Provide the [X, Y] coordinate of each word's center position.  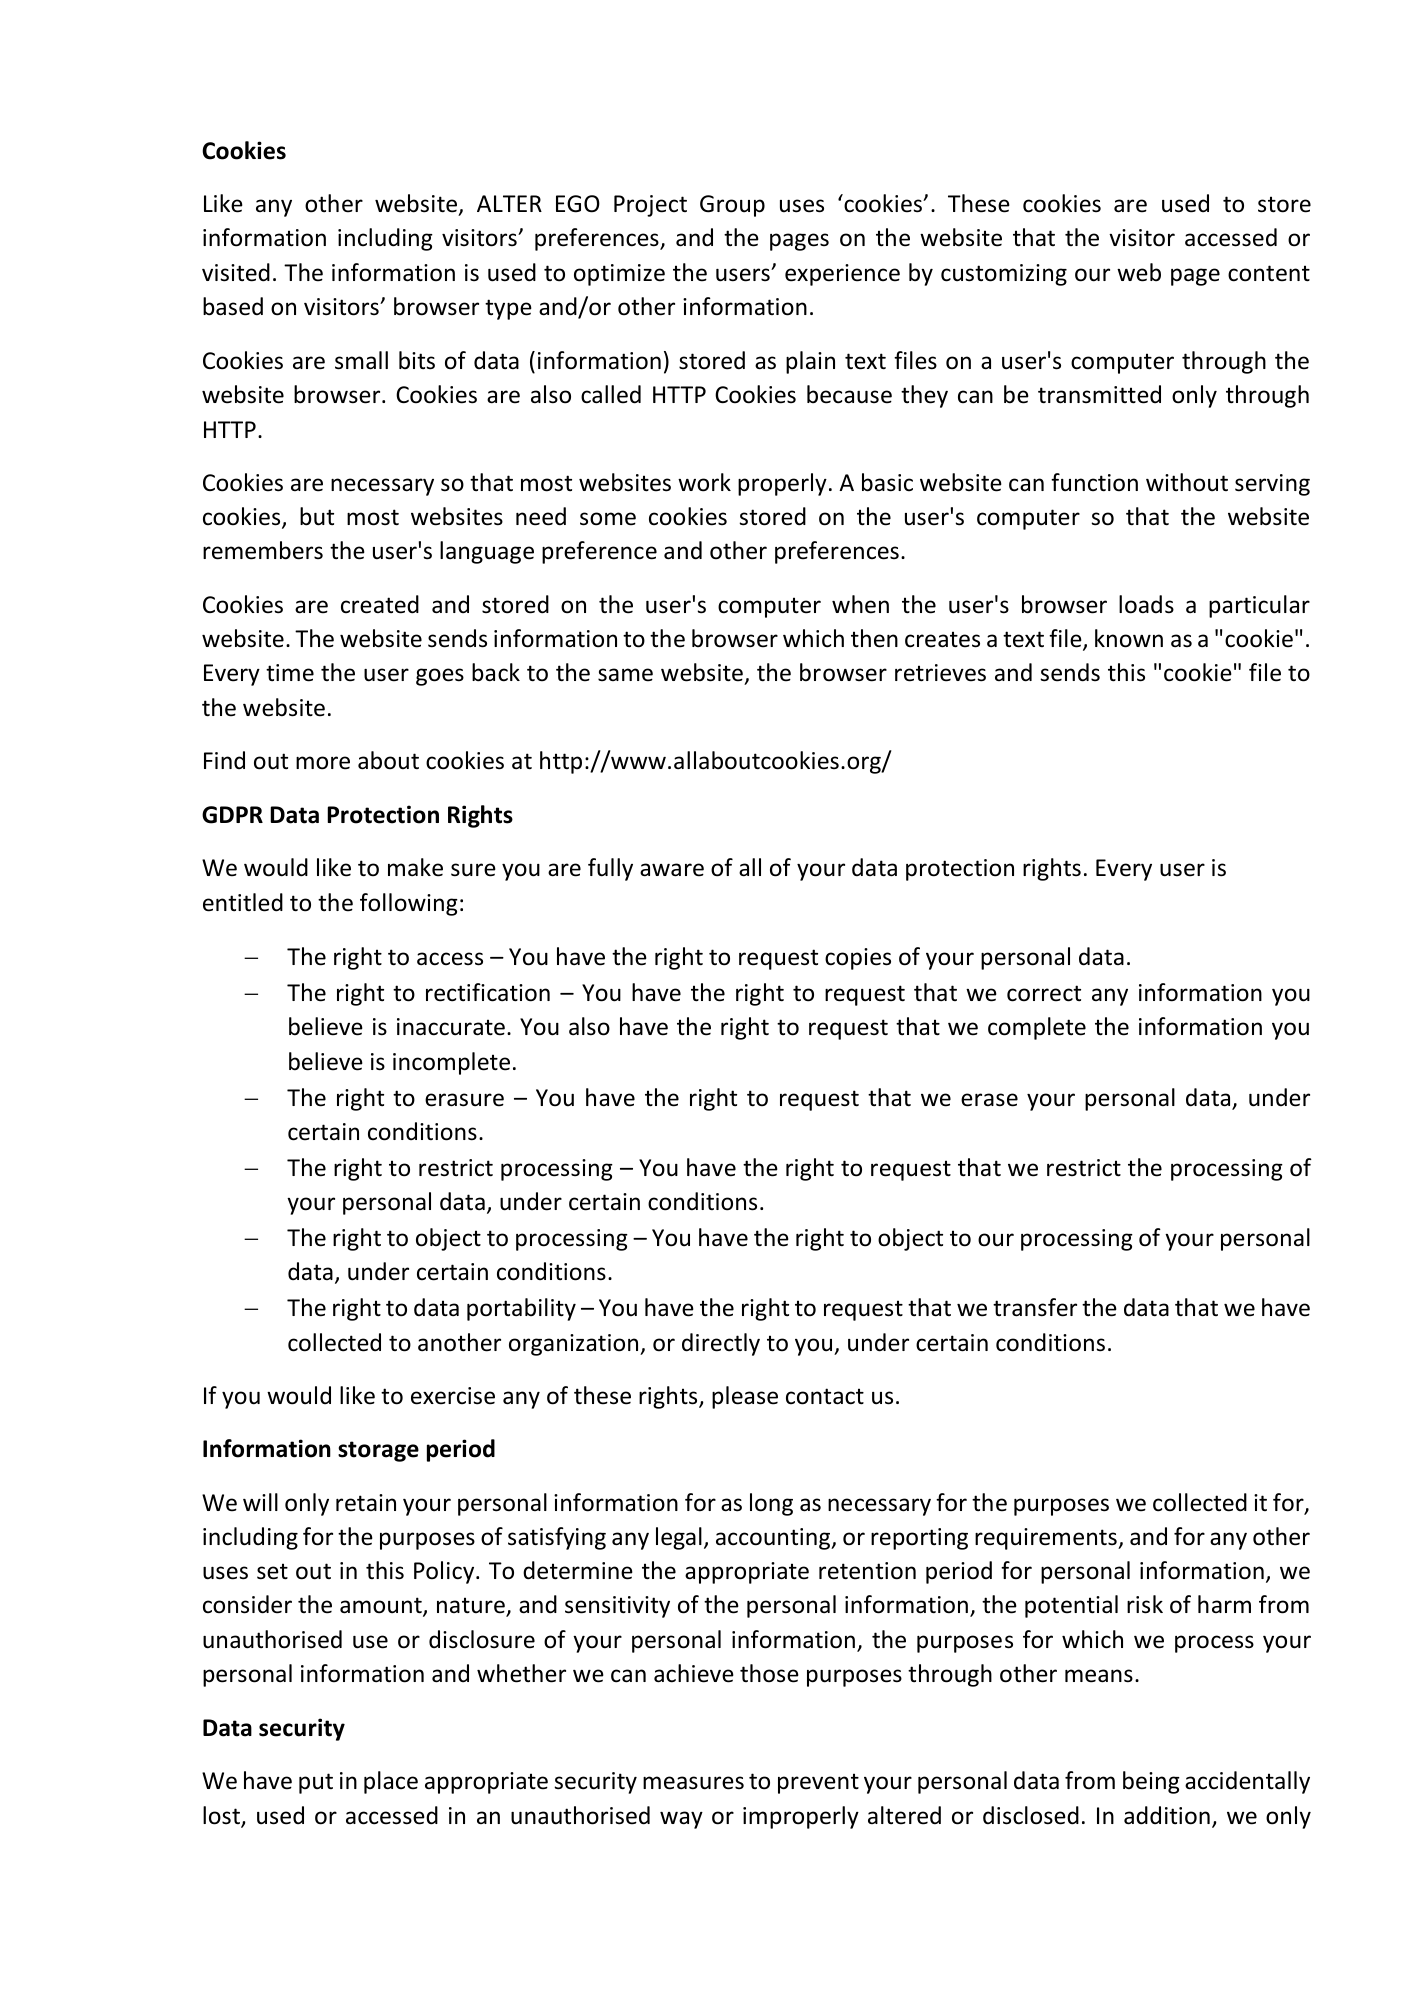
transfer [1035, 1307]
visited [236, 272]
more [323, 763]
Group [732, 206]
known [1129, 638]
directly [721, 1344]
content [1269, 273]
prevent [818, 1783]
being [1151, 1782]
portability [521, 1309]
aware [672, 870]
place [391, 1782]
